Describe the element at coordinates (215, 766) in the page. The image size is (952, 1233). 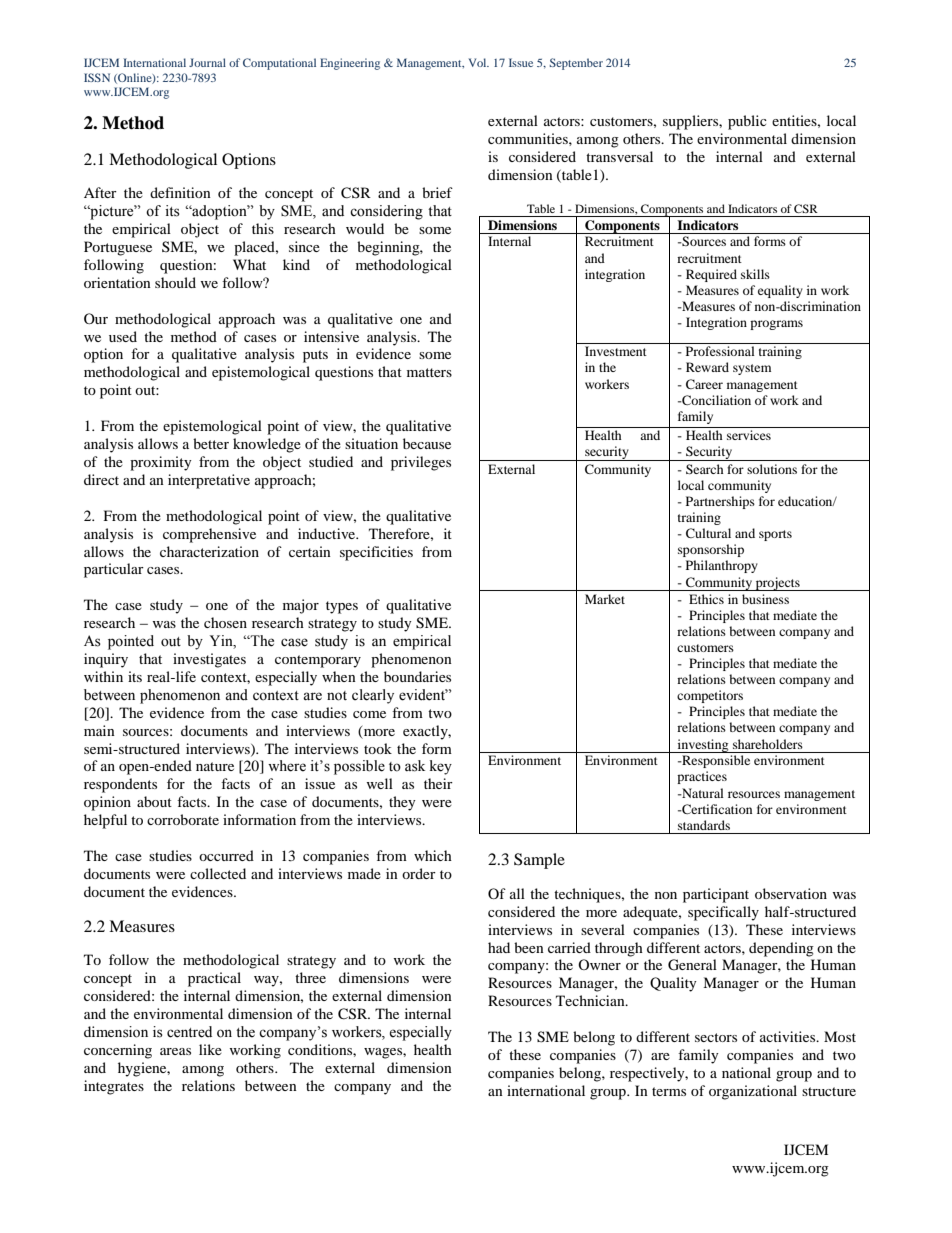
I see `nature` at that location.
